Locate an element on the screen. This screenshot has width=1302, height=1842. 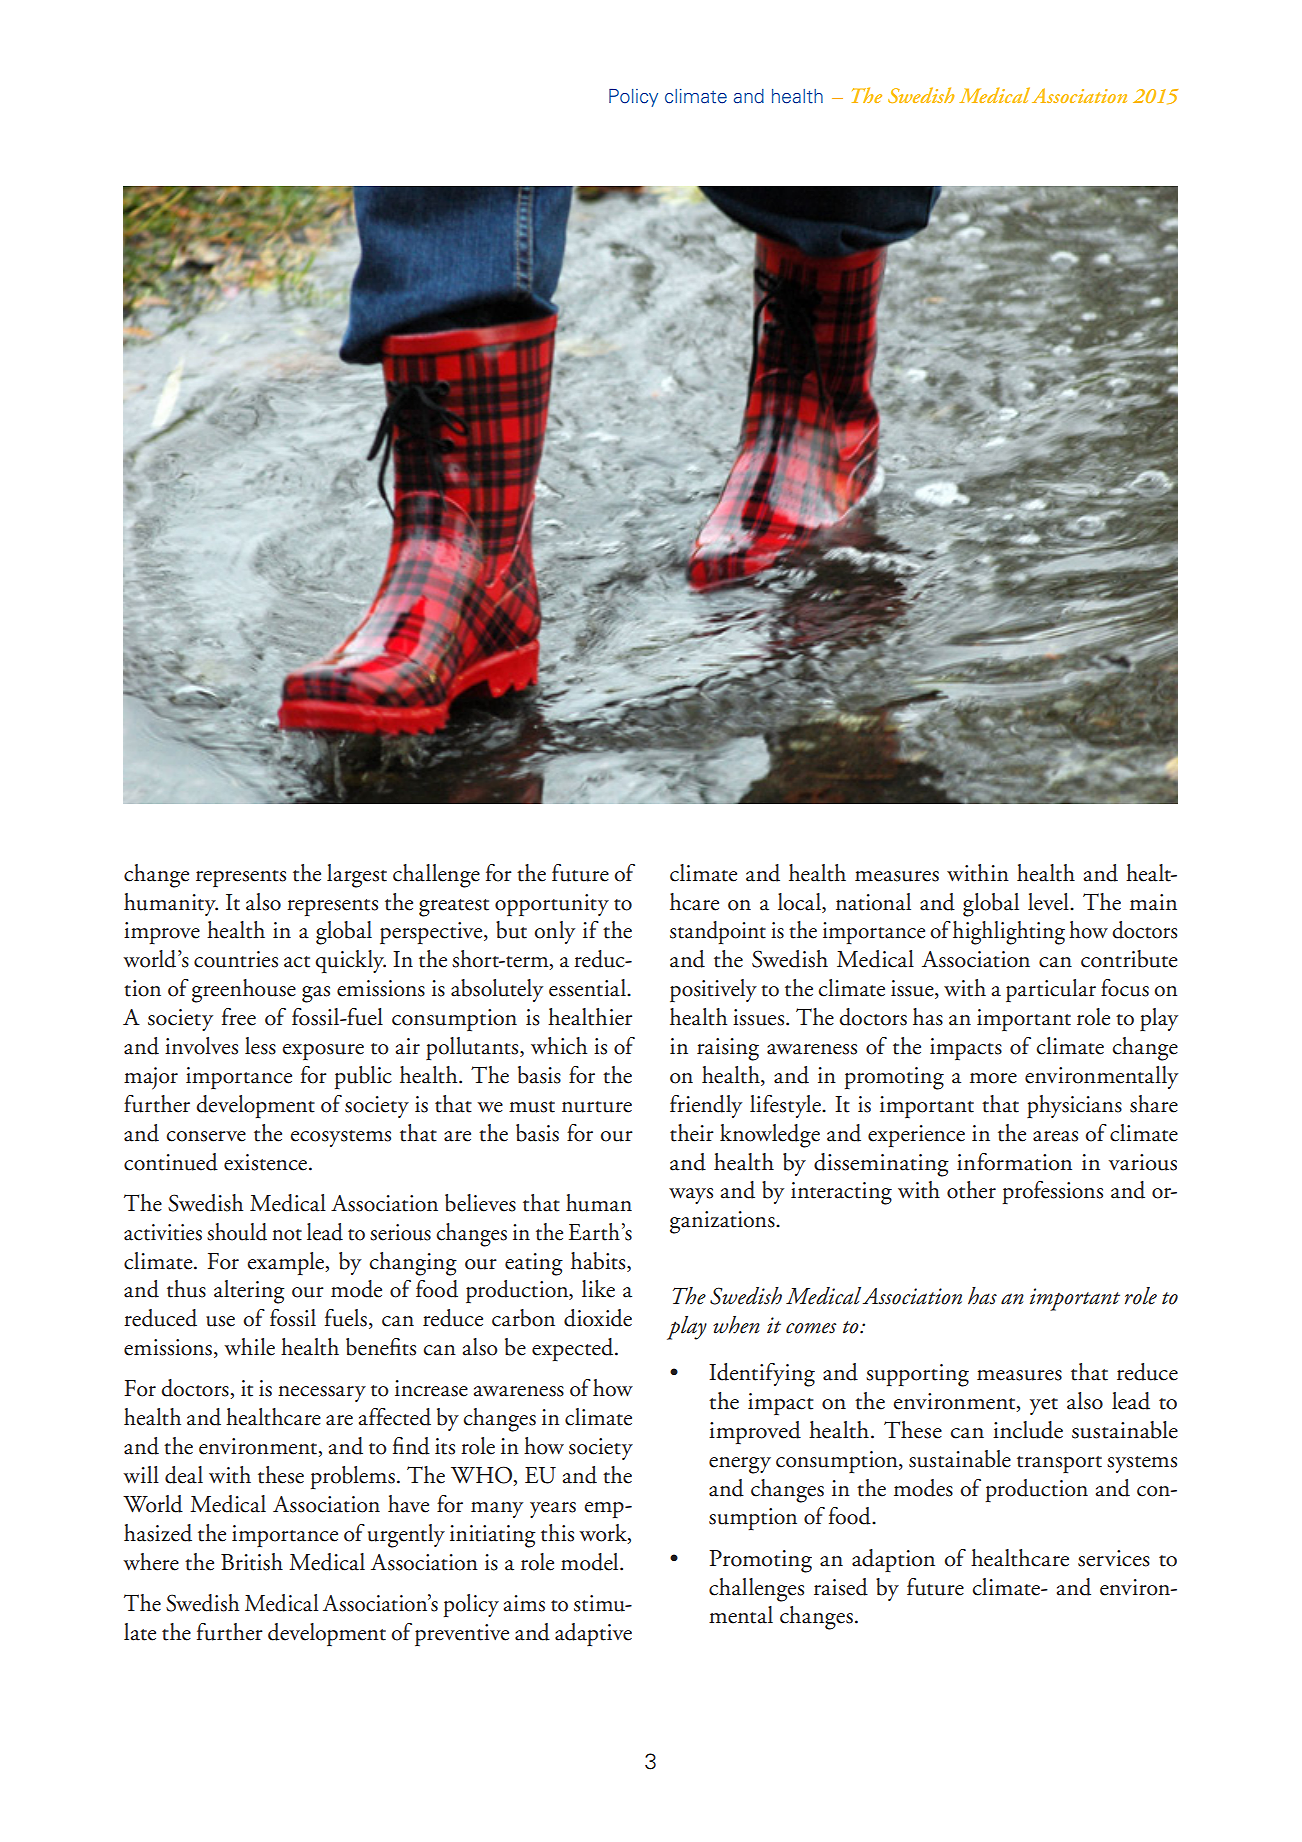
habits is located at coordinates (599, 1261).
